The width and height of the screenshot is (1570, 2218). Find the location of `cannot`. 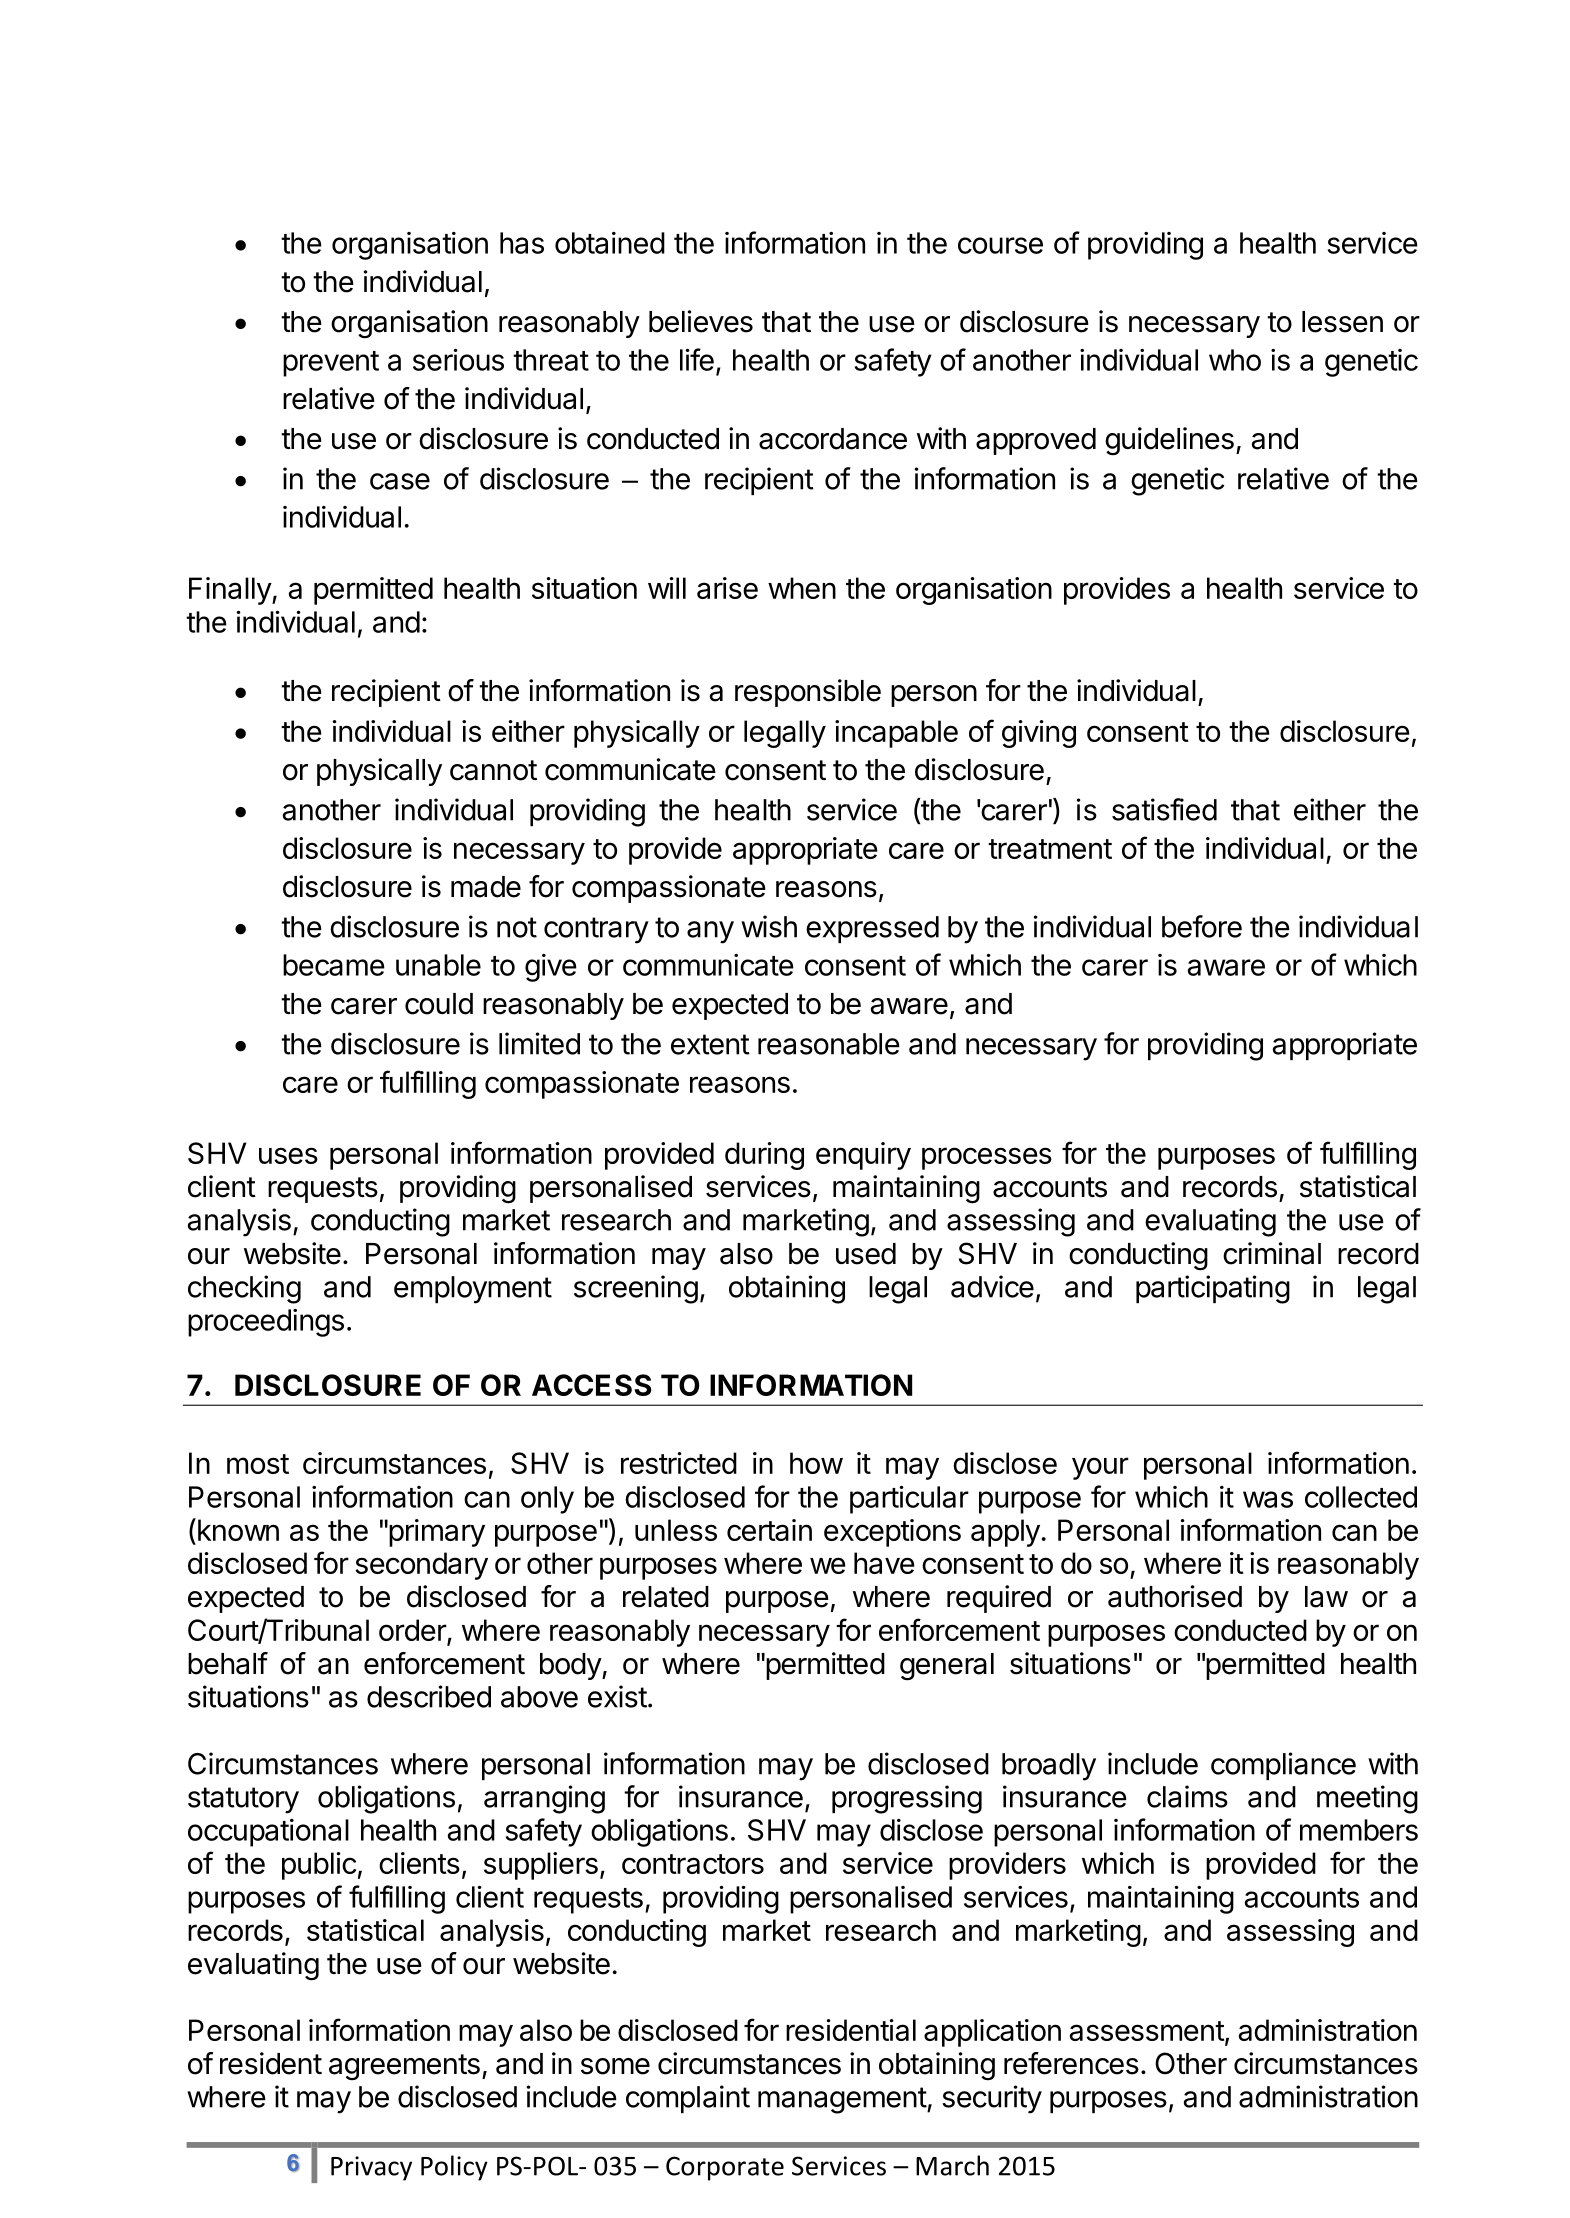

cannot is located at coordinates (493, 770).
